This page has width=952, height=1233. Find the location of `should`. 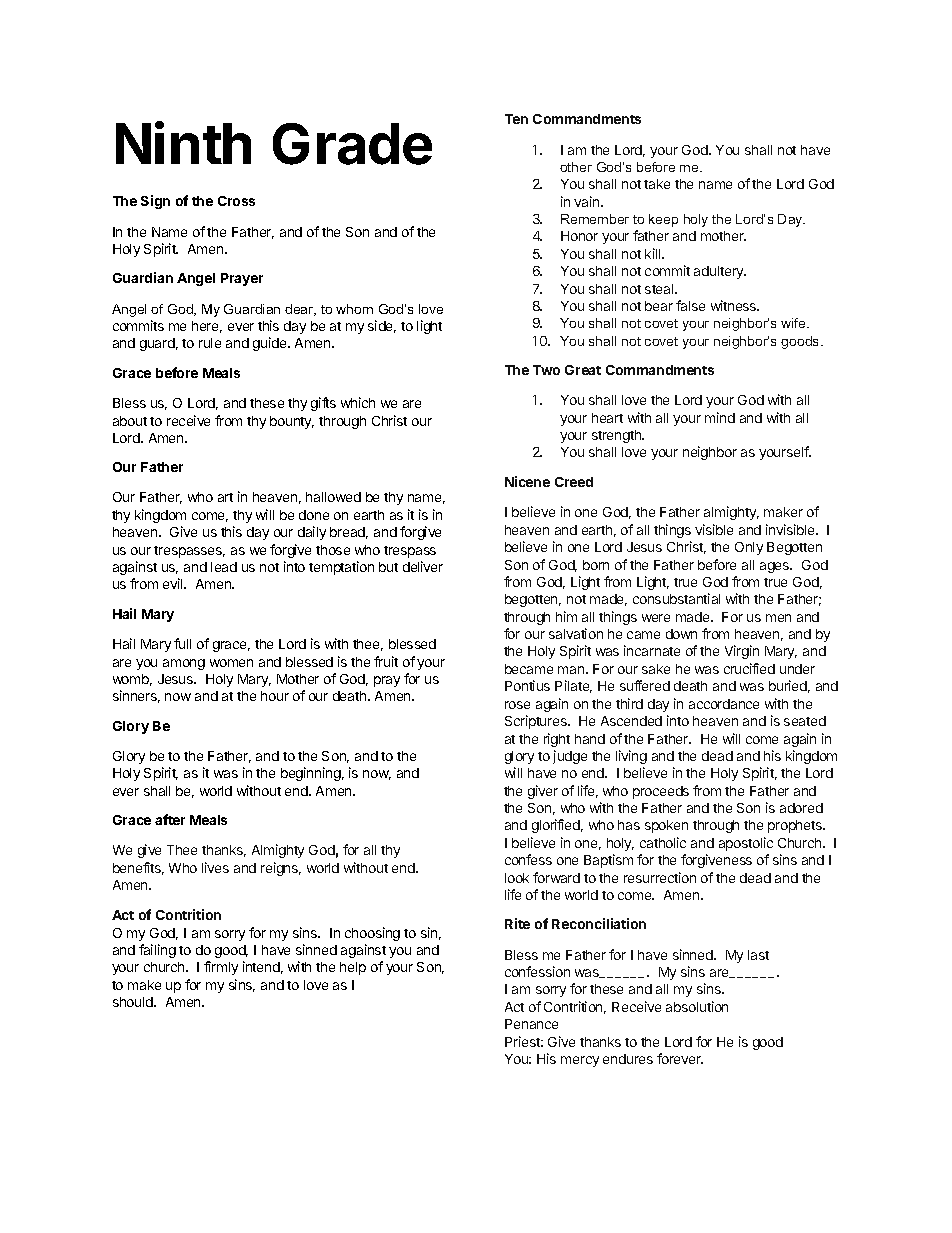

should is located at coordinates (134, 1002).
